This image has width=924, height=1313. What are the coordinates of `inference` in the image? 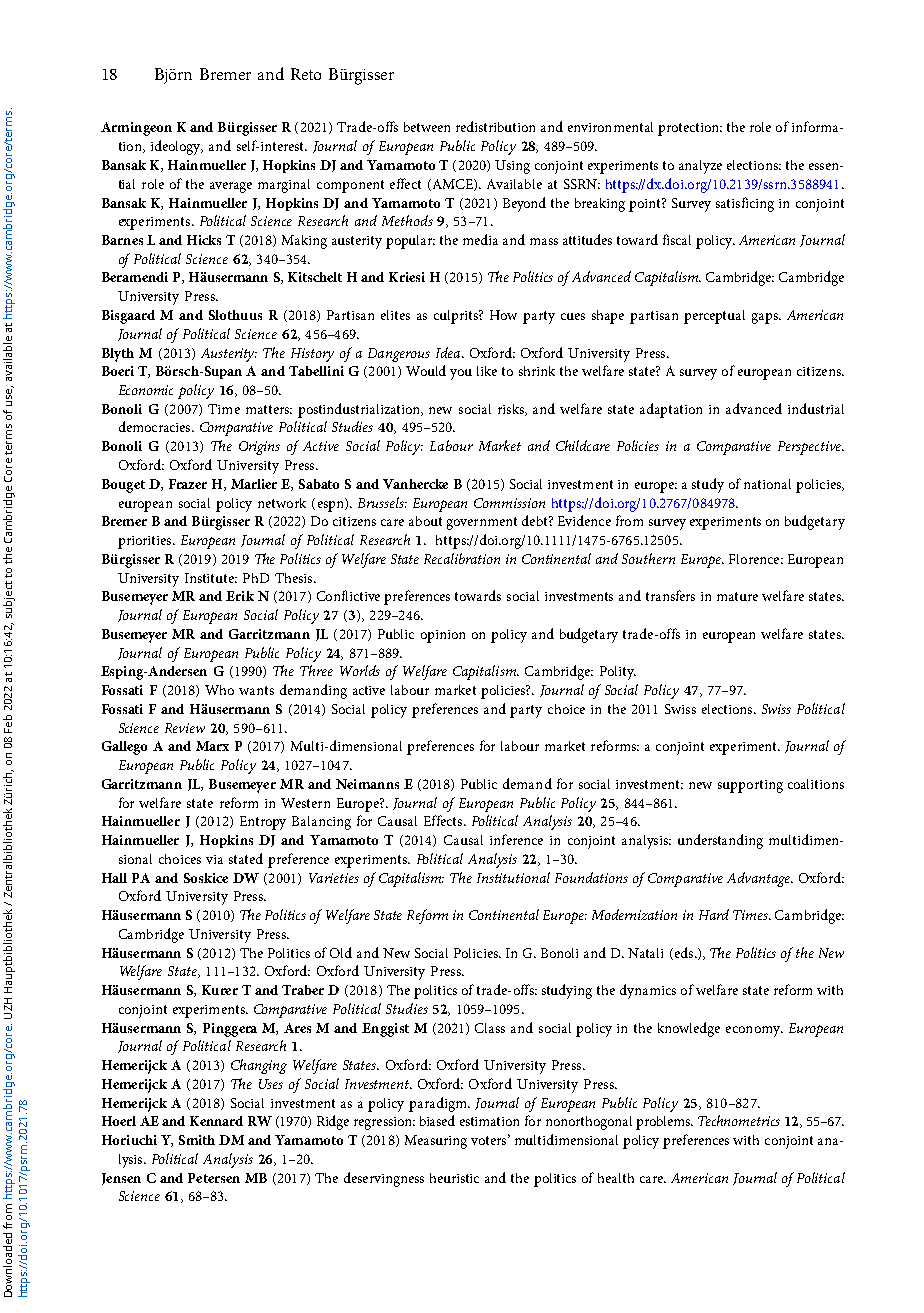 It's located at (516, 839).
